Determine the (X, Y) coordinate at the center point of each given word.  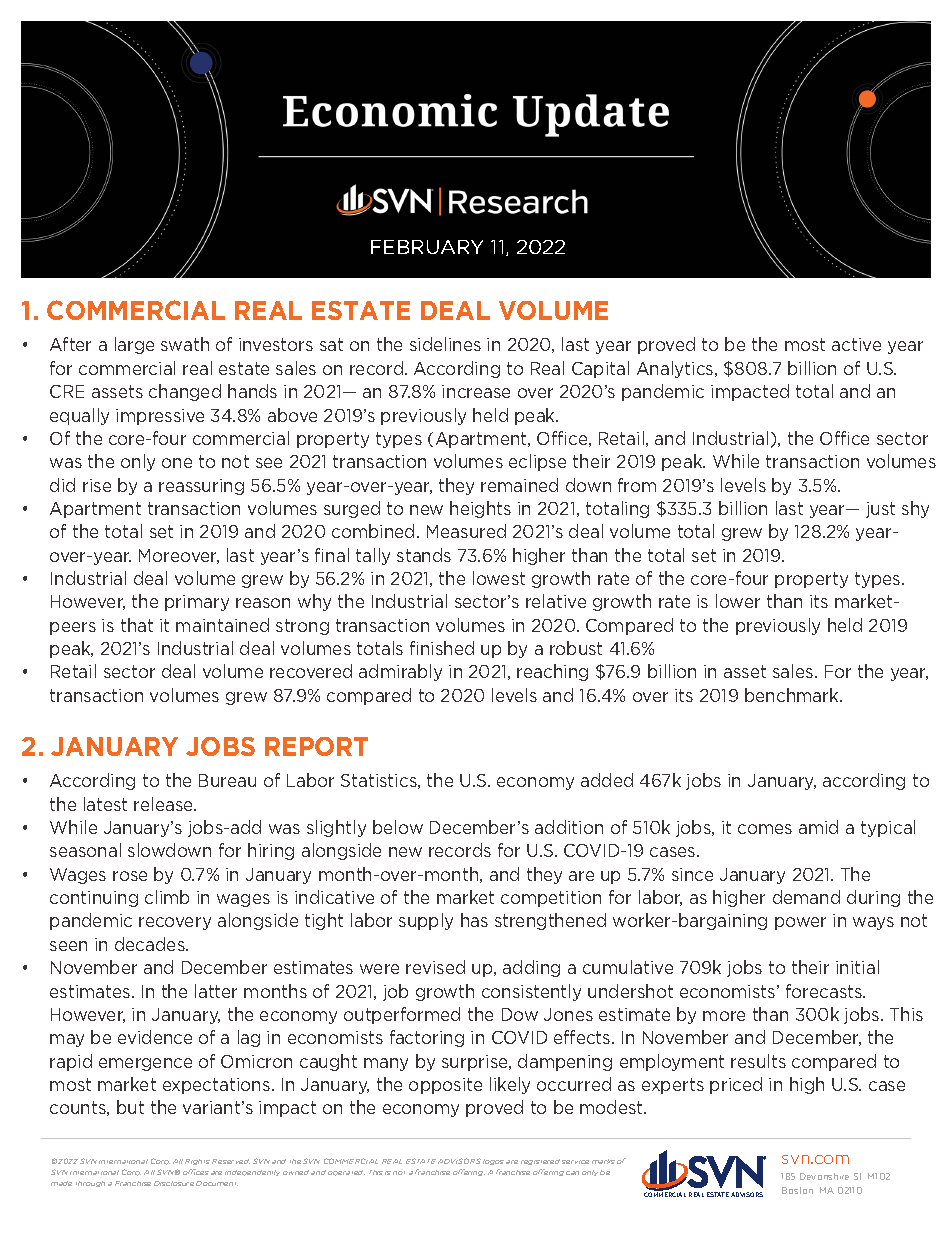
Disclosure (174, 1183)
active (856, 344)
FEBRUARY (427, 247)
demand (806, 897)
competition (551, 899)
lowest (499, 578)
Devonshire (824, 1176)
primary (197, 603)
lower (738, 601)
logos (493, 1162)
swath (185, 344)
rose (130, 876)
